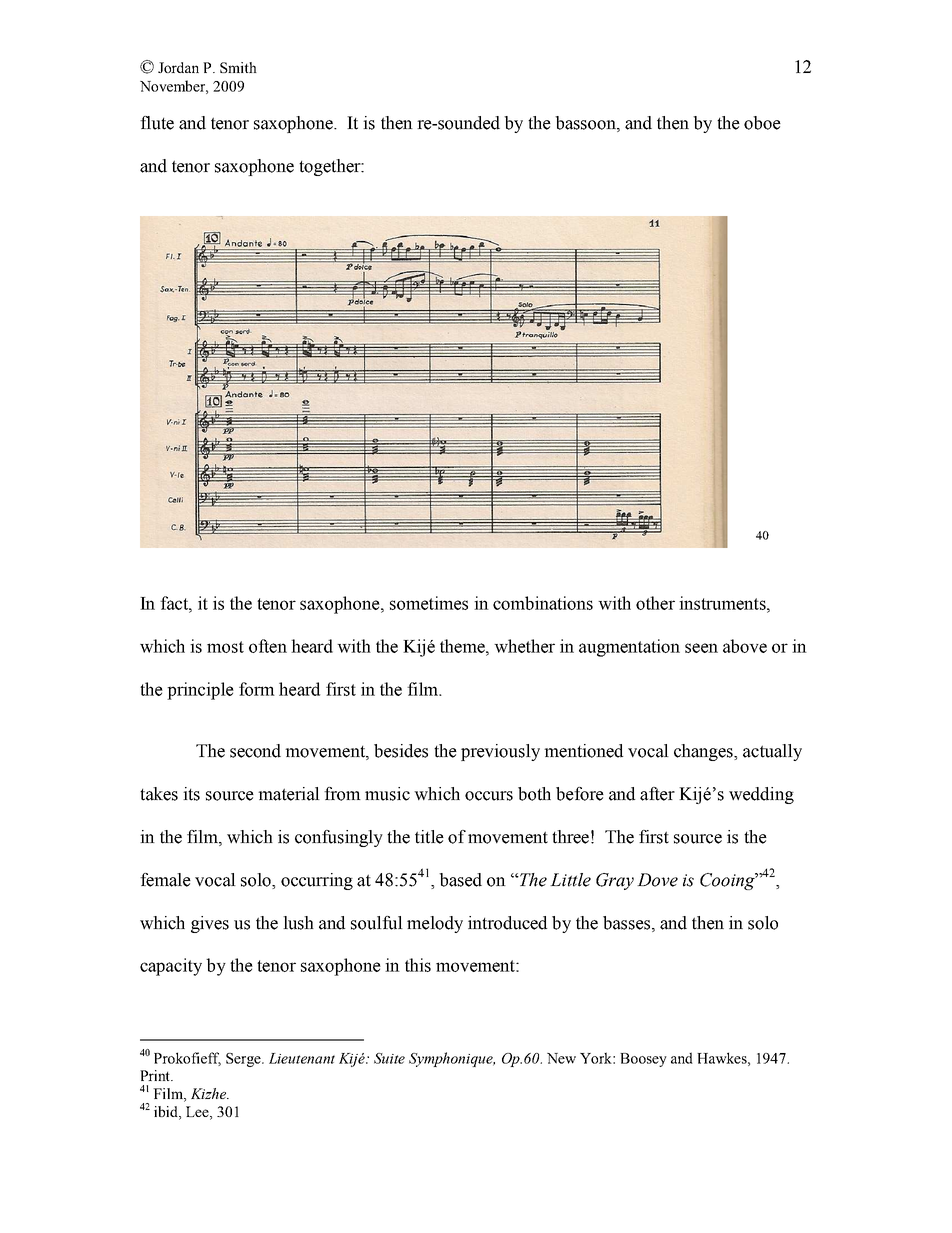 The image size is (952, 1233). Describe the element at coordinates (389, 1058) in the document. I see `Suite` at that location.
